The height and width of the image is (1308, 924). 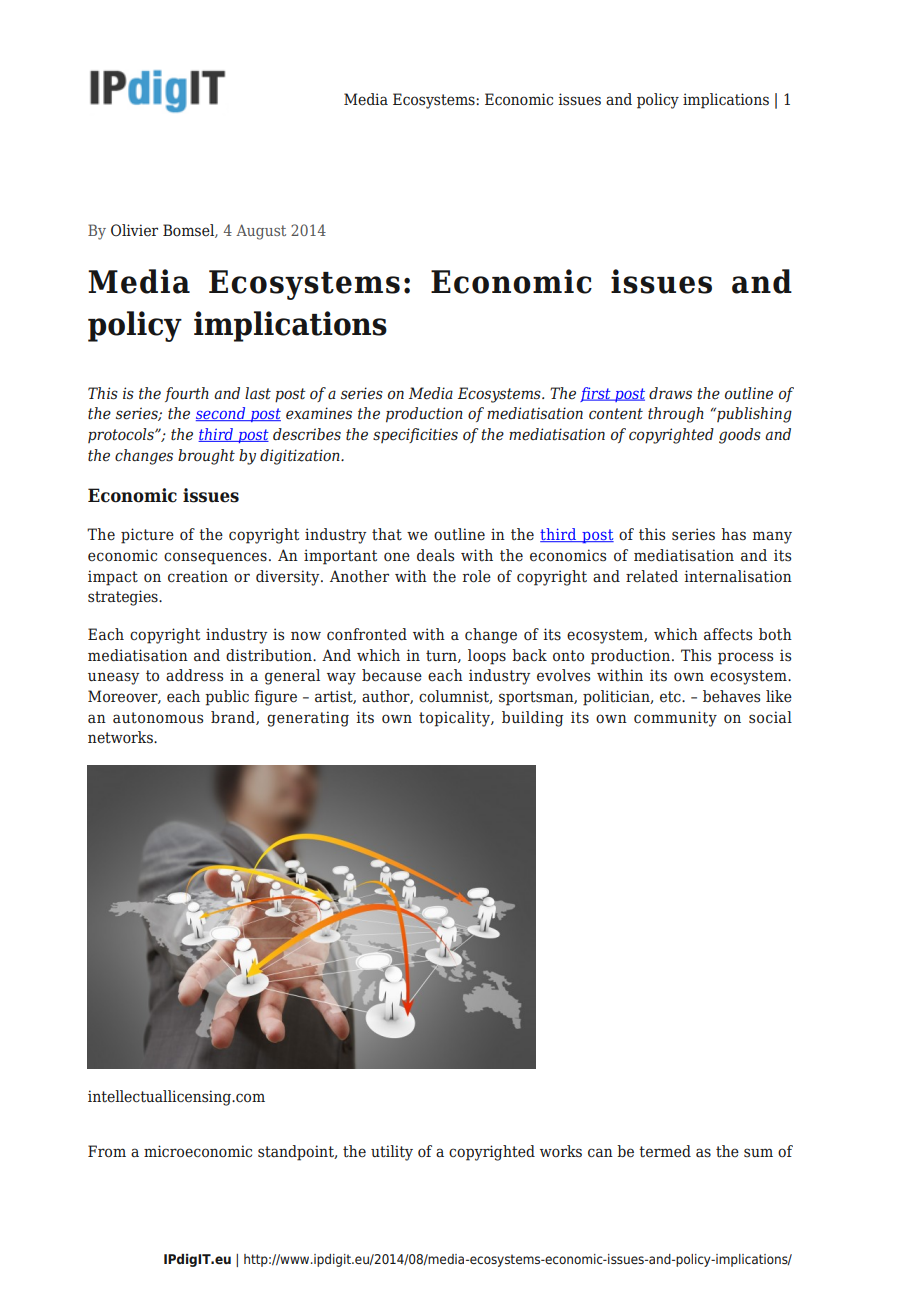 I want to click on draws, so click(x=670, y=393).
